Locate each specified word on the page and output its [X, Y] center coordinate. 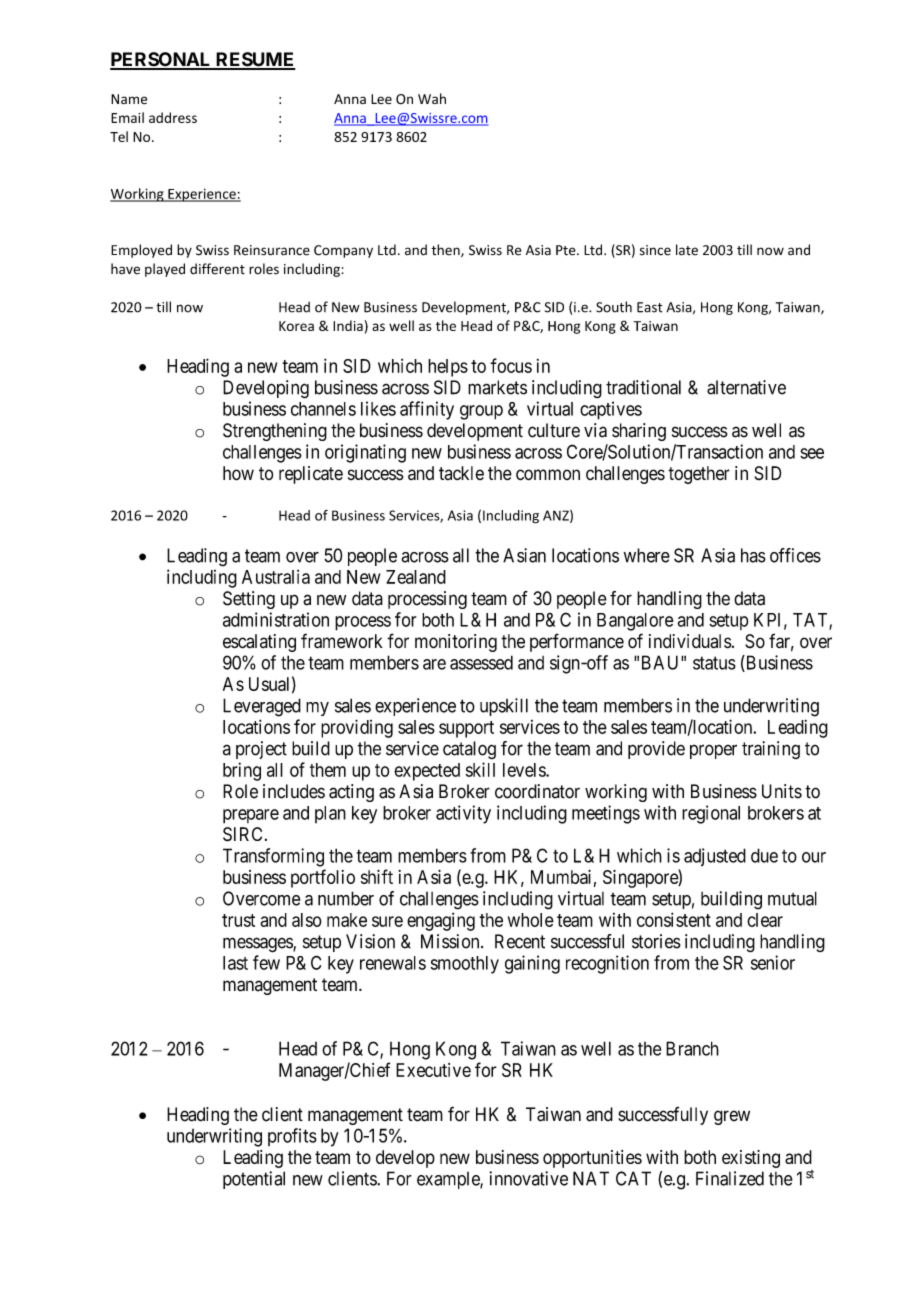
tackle [461, 473]
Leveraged [262, 707]
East [650, 307]
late [687, 250]
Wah [432, 98]
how [238, 473]
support [466, 729]
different [217, 269]
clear [765, 920]
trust [238, 920]
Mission [451, 941]
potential [254, 1180]
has [753, 555]
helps [448, 368]
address [173, 117]
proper [713, 751]
